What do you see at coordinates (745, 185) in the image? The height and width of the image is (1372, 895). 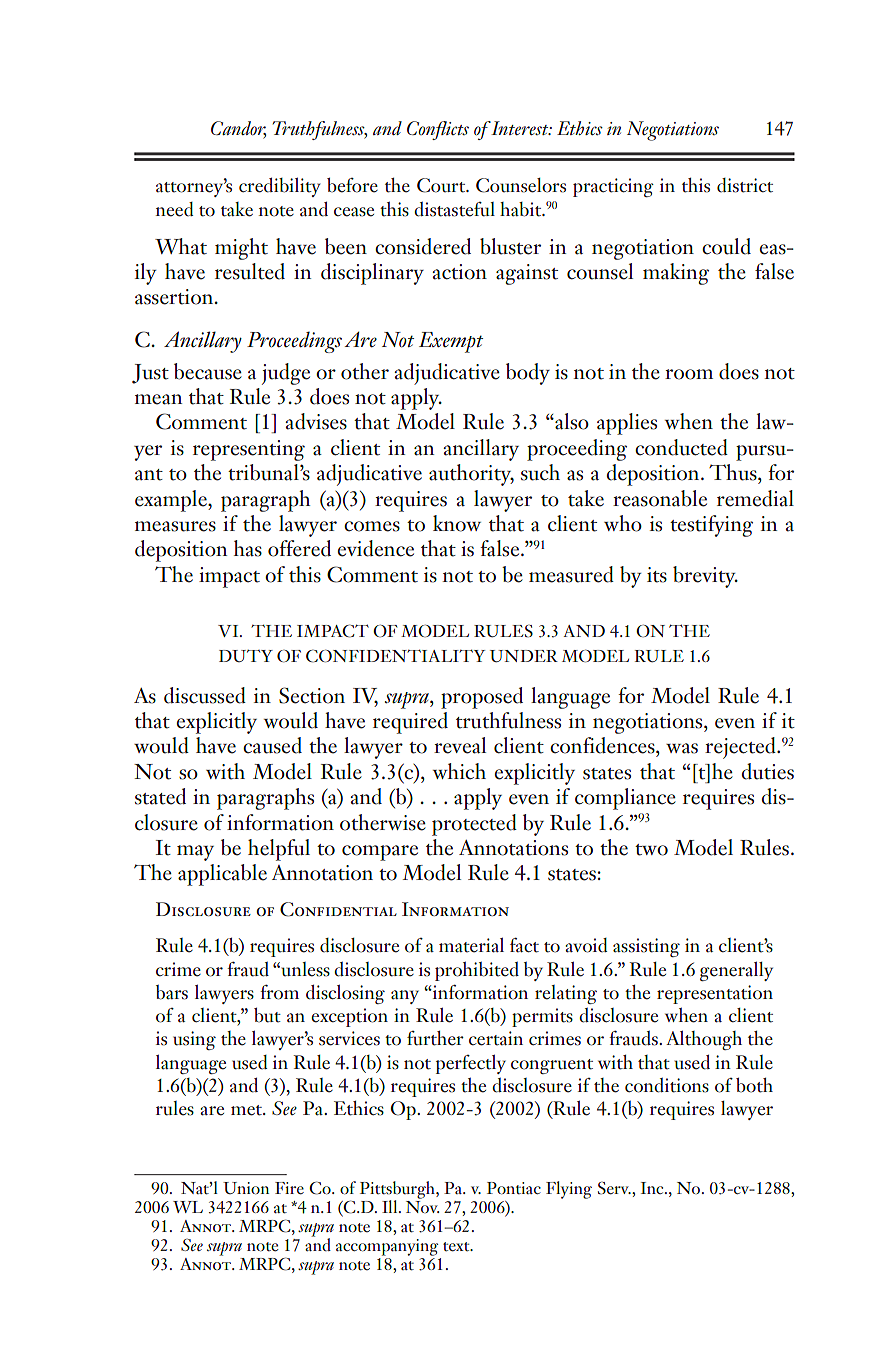 I see `district` at bounding box center [745, 185].
